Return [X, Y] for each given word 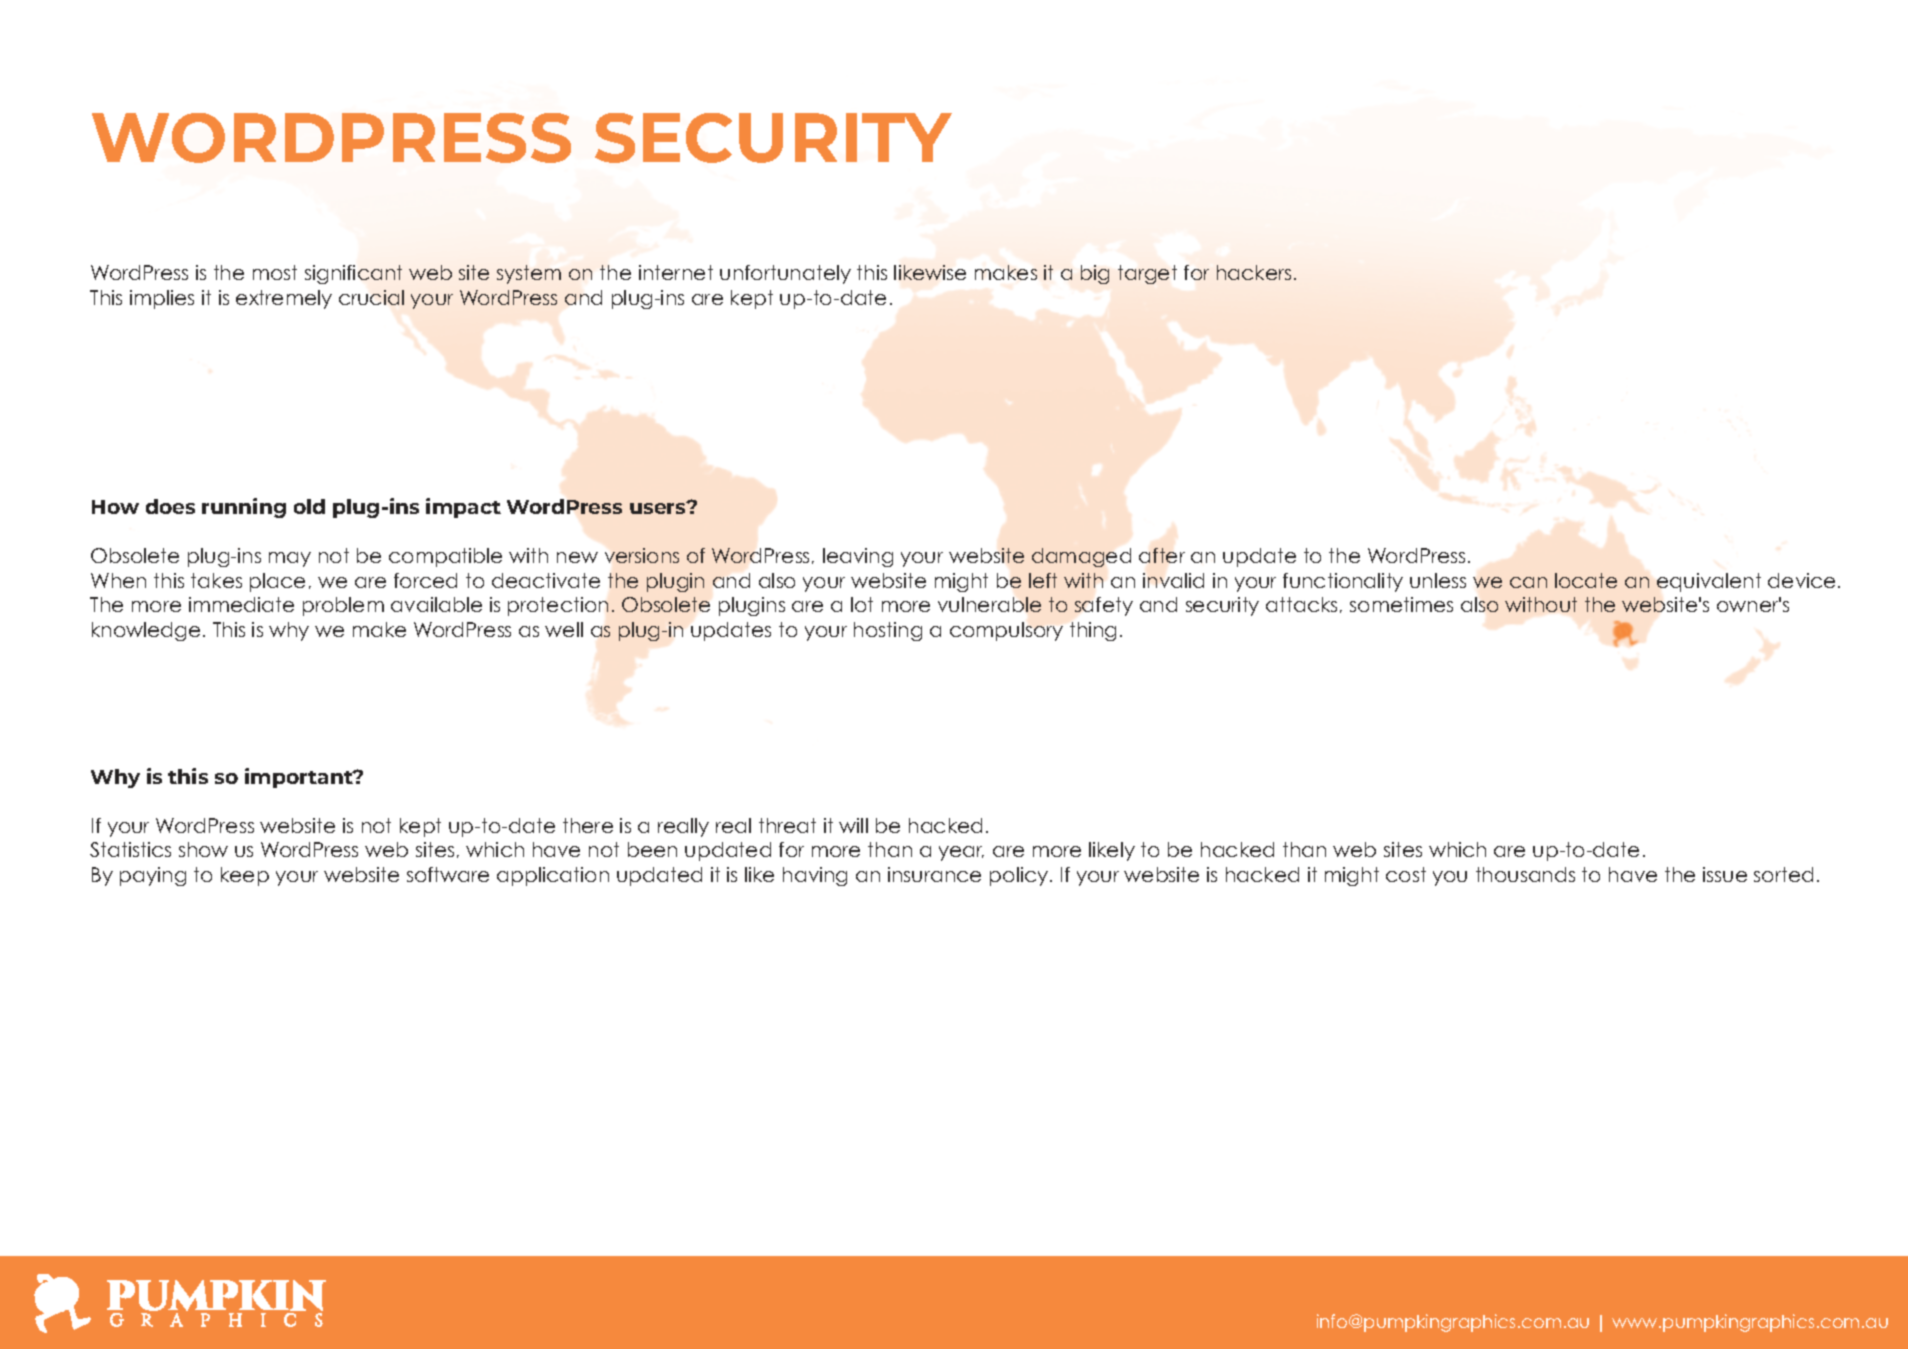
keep [245, 876]
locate [1586, 580]
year [961, 853]
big [1095, 274]
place [277, 582]
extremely [284, 299]
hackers [1254, 272]
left [1043, 580]
